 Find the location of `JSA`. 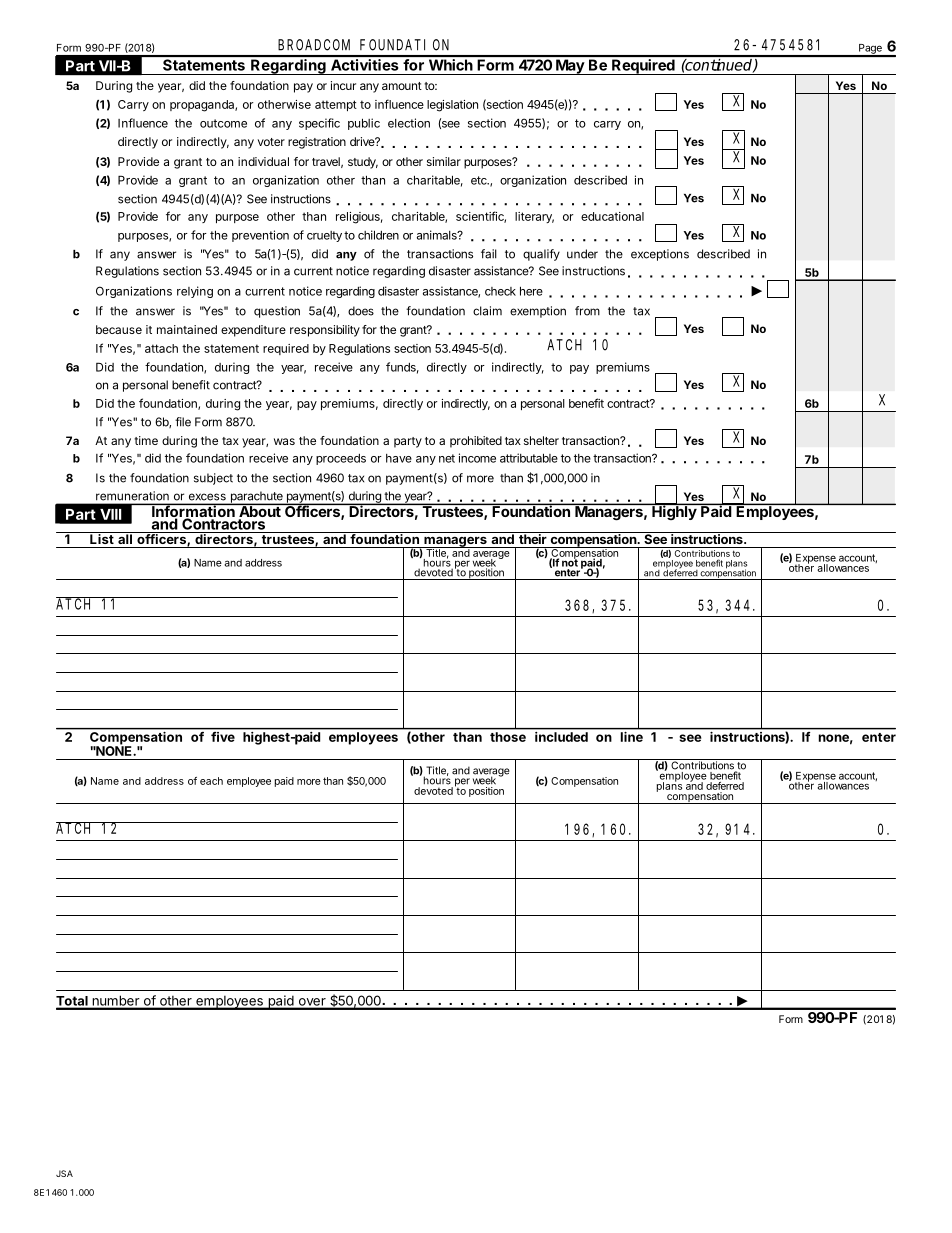

JSA is located at coordinates (64, 1173).
